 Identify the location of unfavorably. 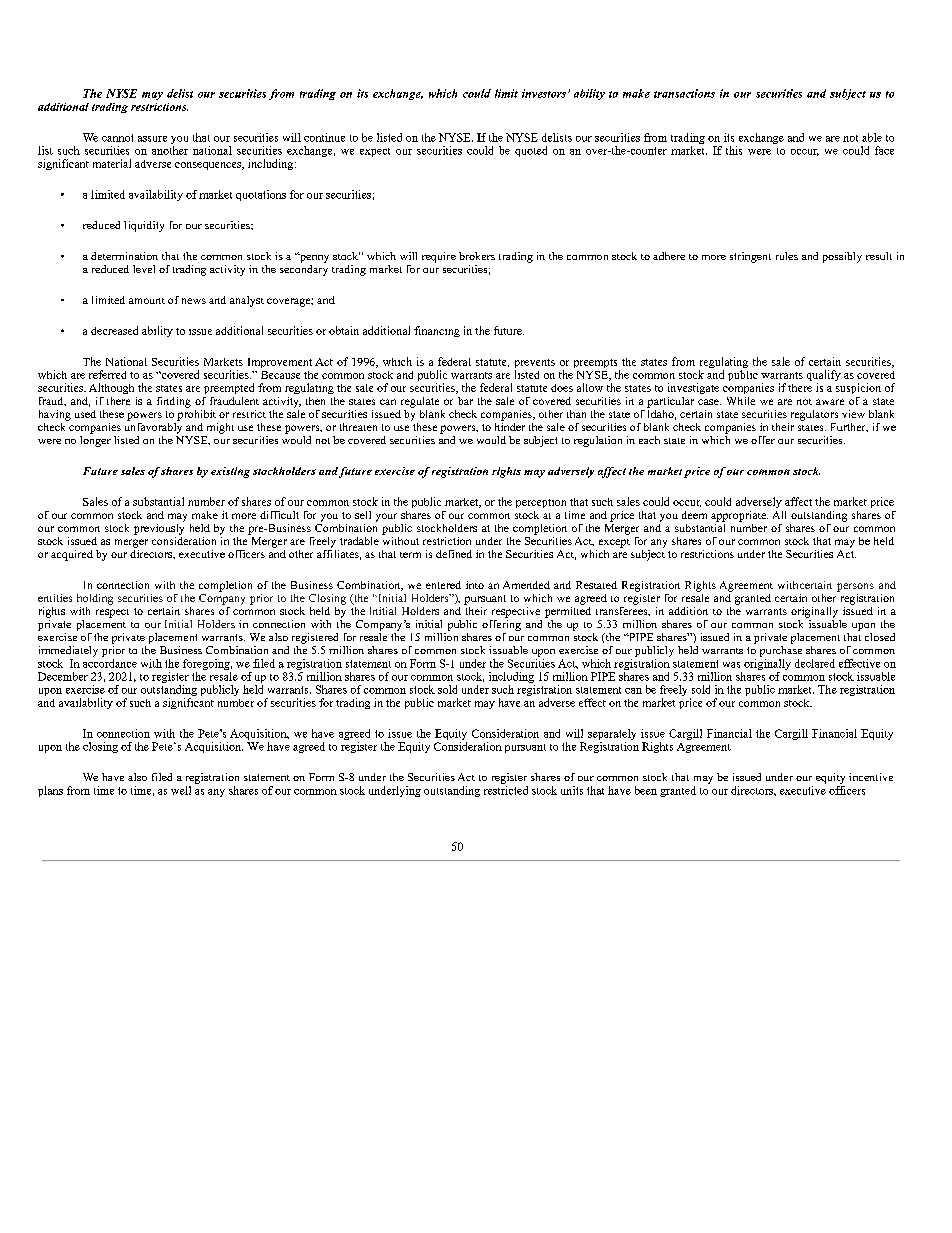
(153, 427).
